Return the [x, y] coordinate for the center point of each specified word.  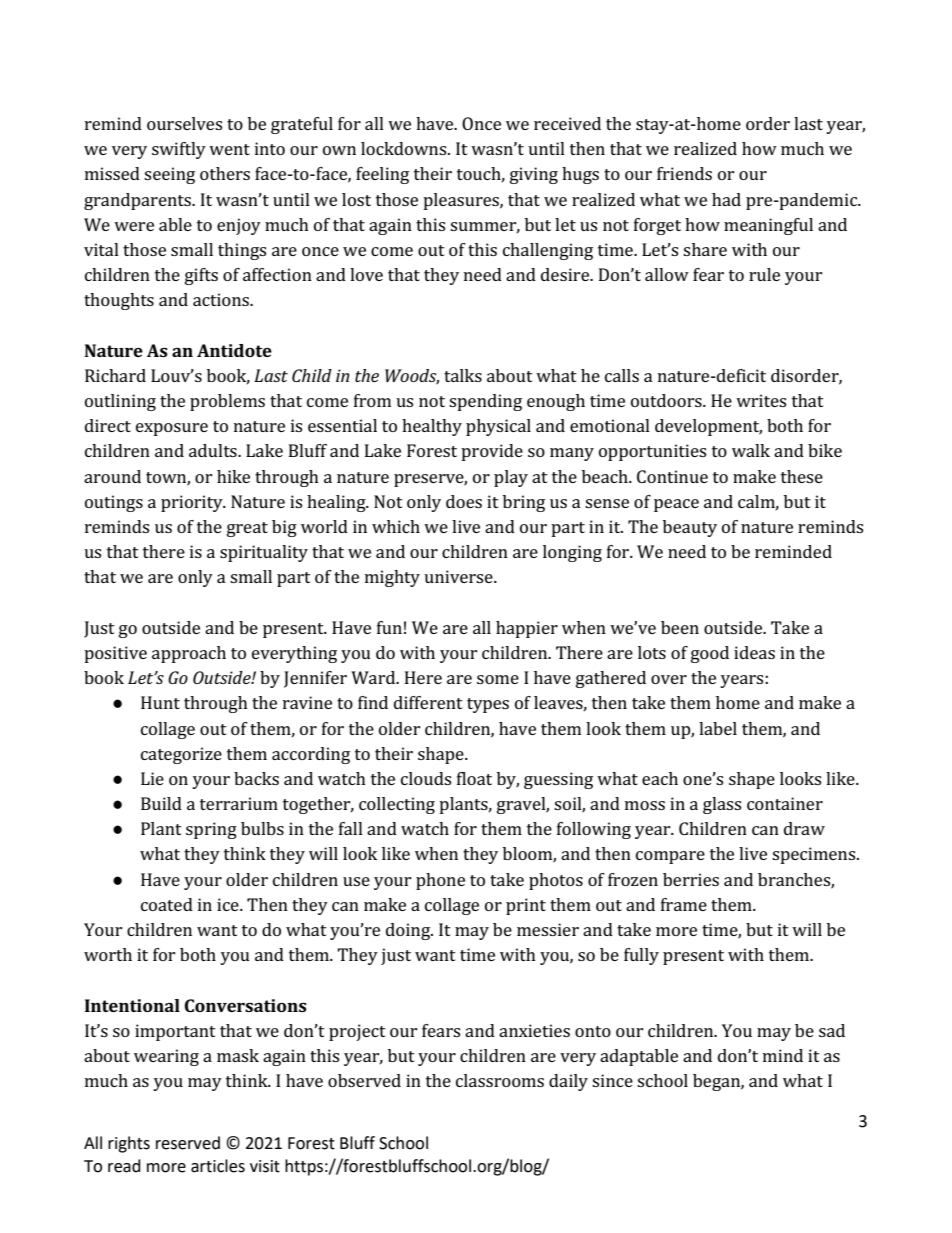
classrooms [500, 1080]
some [498, 679]
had [726, 199]
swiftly [179, 150]
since [612, 1080]
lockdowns [405, 148]
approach [189, 654]
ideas [754, 652]
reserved [188, 1143]
